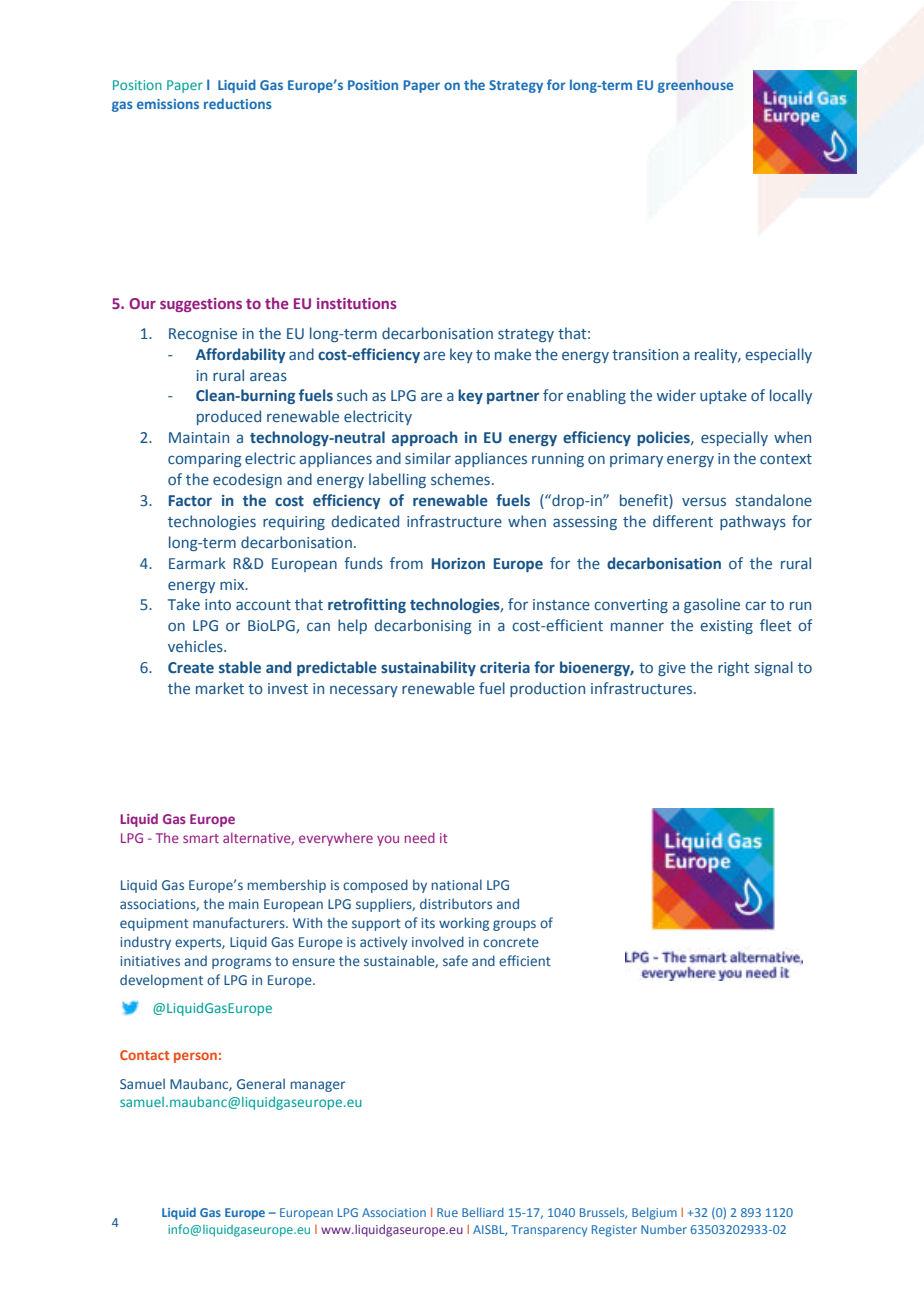 Image resolution: width=924 pixels, height=1309 pixels. Describe the element at coordinates (733, 668) in the image. I see `right` at that location.
